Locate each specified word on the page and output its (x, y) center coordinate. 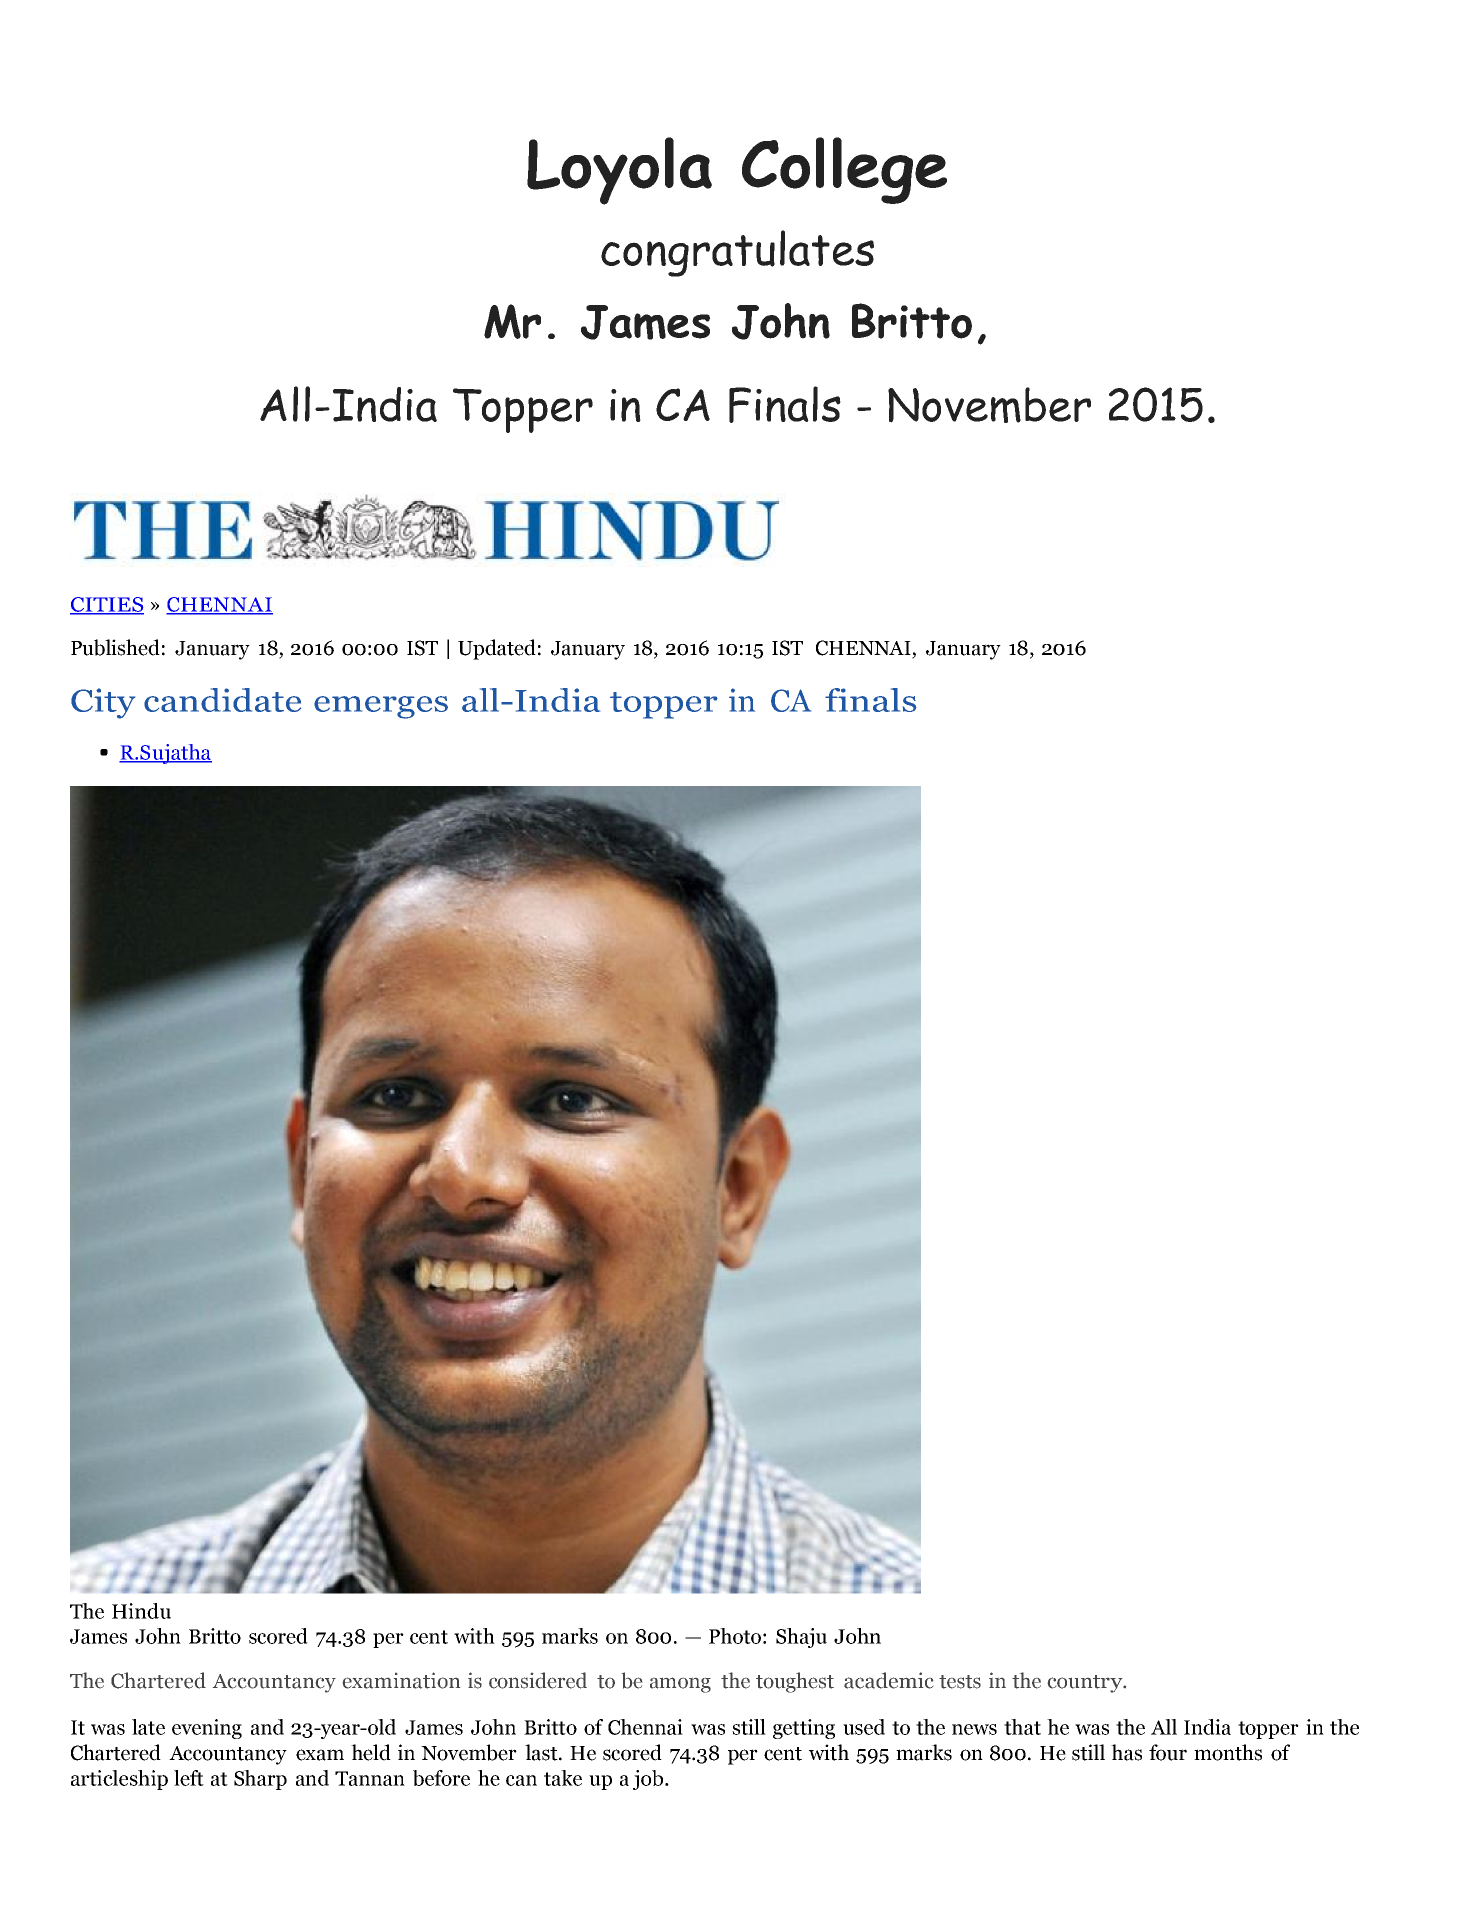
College (844, 170)
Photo (735, 1636)
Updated (497, 649)
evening (207, 1729)
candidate (222, 700)
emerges (381, 707)
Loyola (619, 171)
